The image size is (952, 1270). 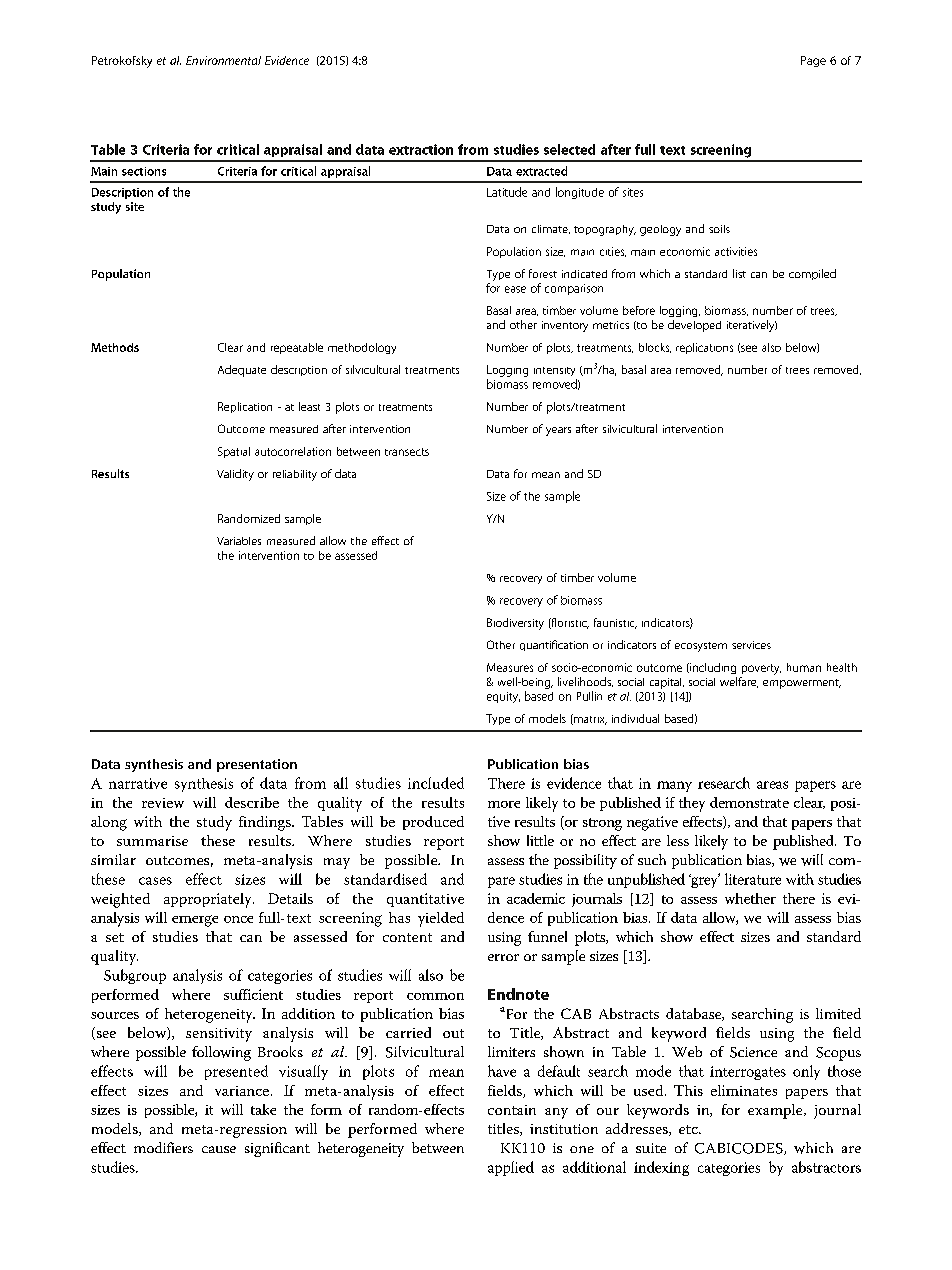 I want to click on Environmental, so click(x=223, y=60).
